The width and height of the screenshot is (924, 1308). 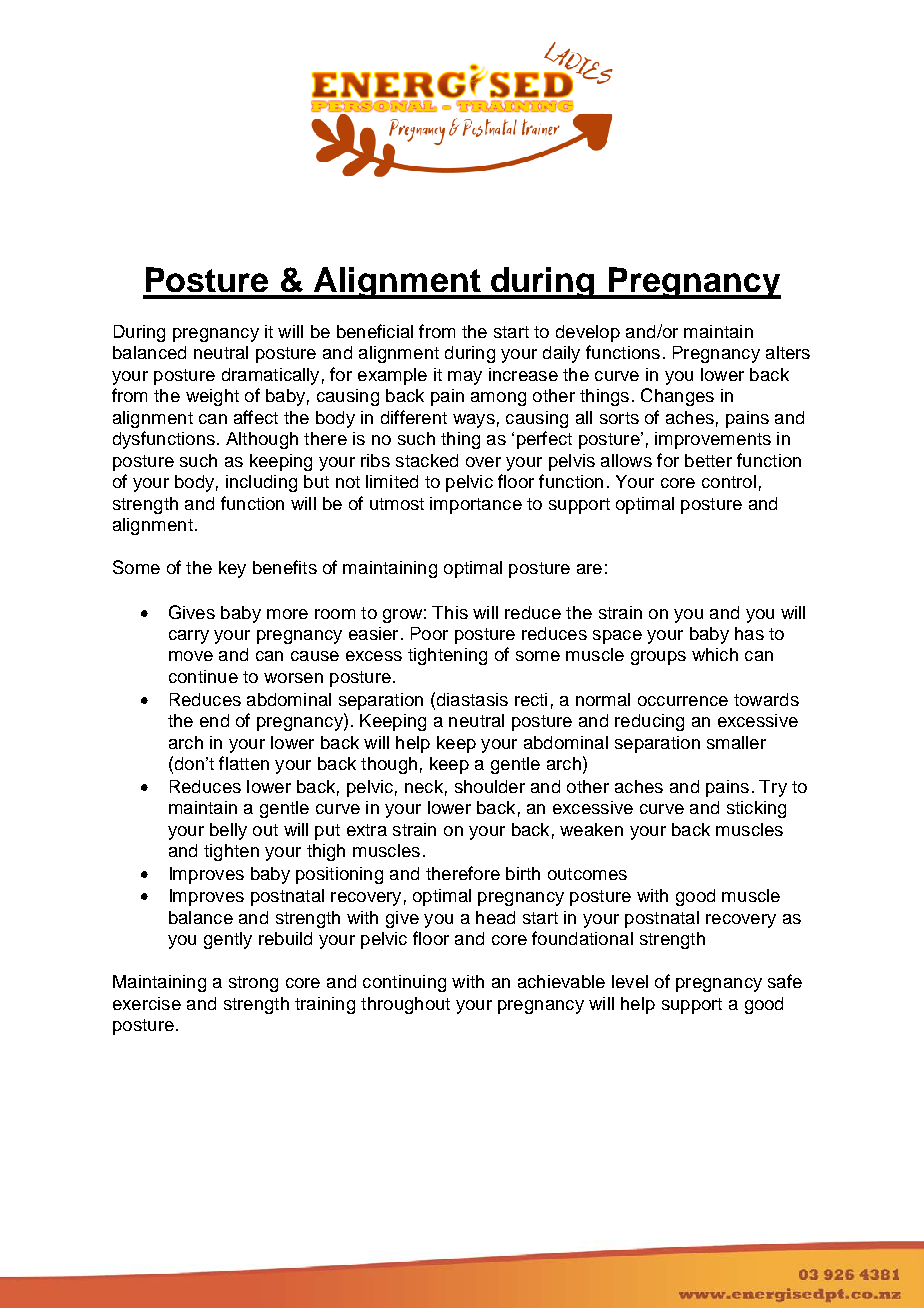 What do you see at coordinates (788, 352) in the screenshot?
I see `alters` at bounding box center [788, 352].
